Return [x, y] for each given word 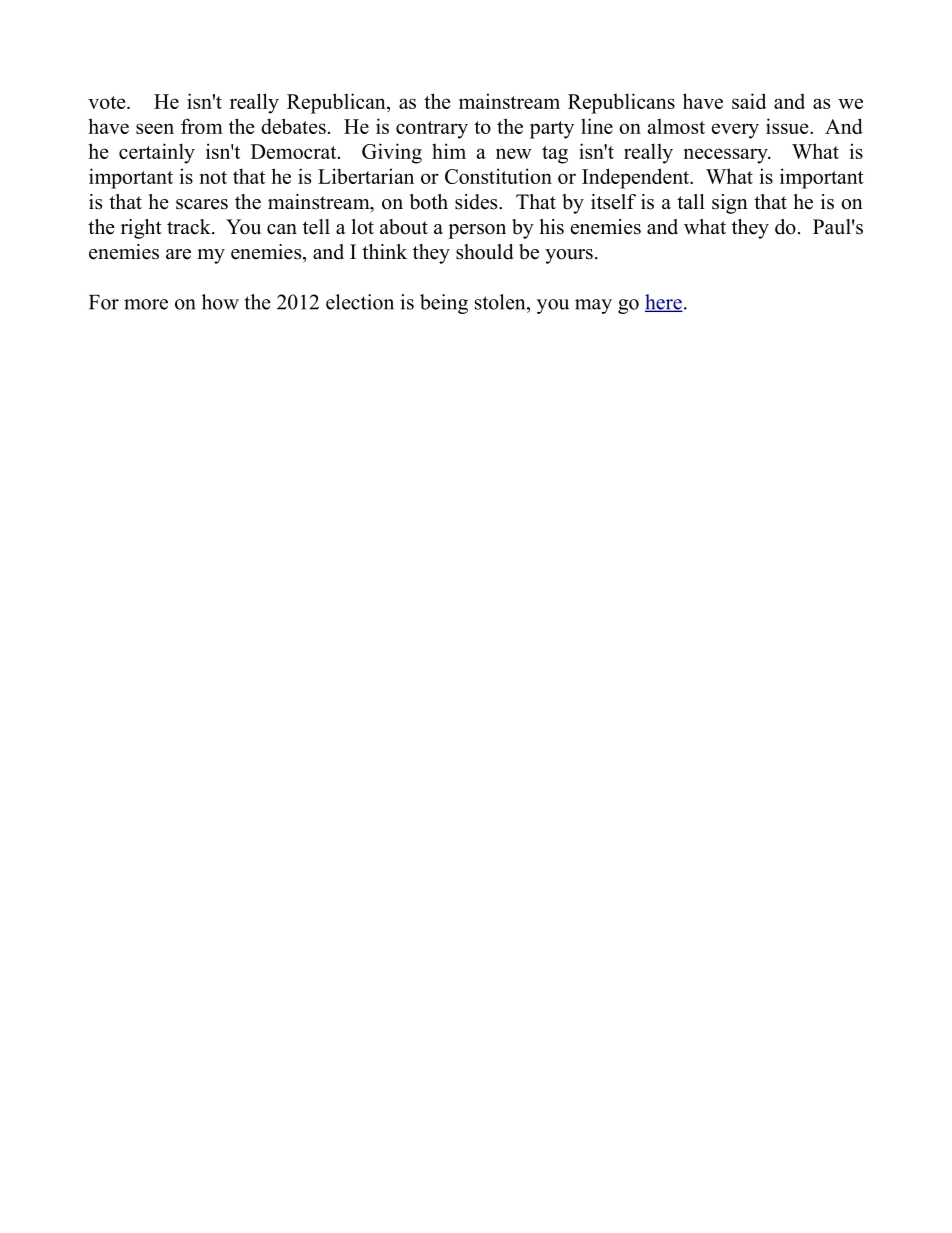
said [749, 101]
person [477, 231]
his [551, 227]
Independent [637, 178]
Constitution [498, 176]
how [220, 302]
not [213, 177]
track [190, 227]
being [444, 304]
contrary [432, 130]
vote [108, 102]
